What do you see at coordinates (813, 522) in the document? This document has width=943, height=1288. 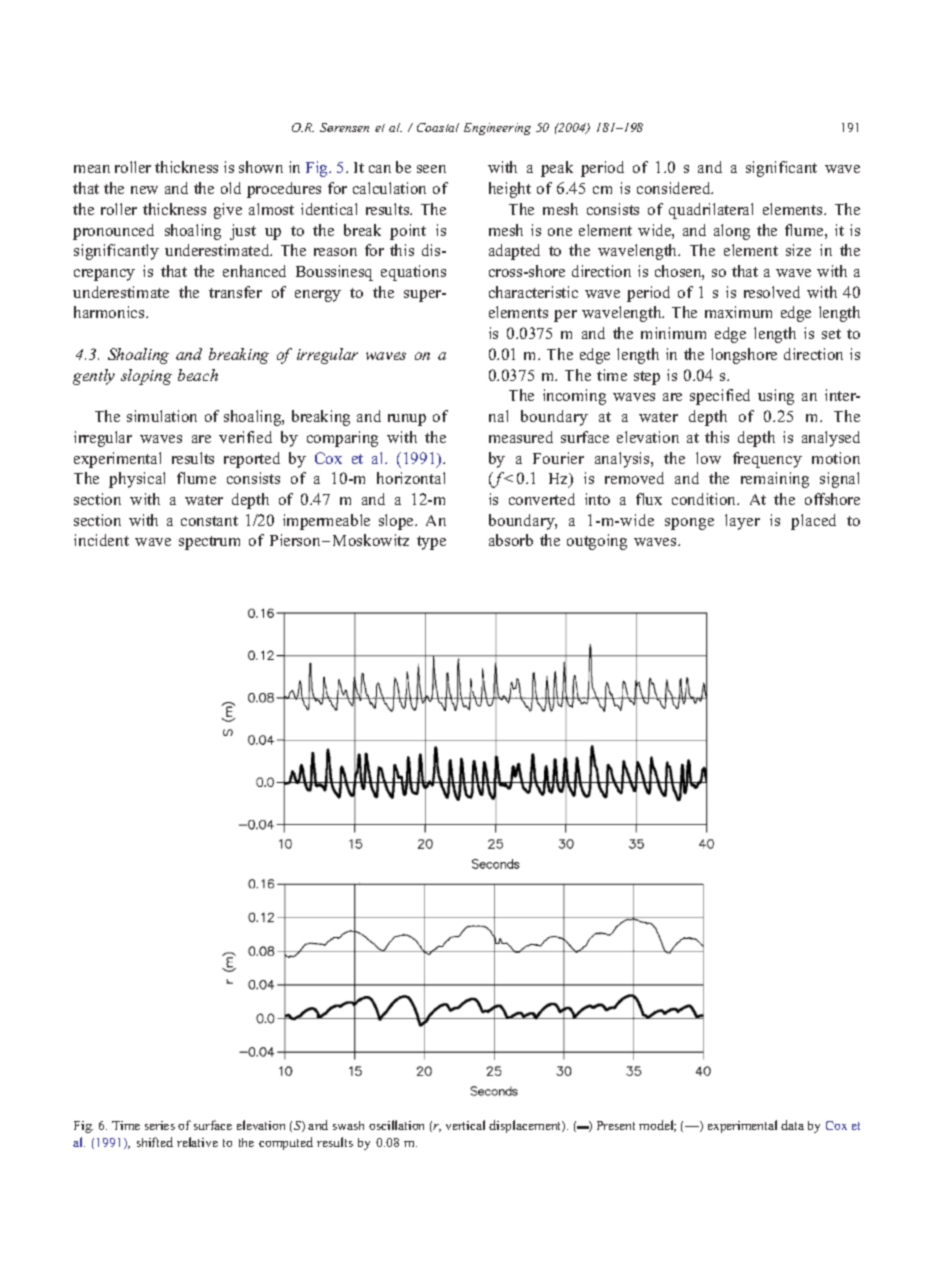 I see `placed` at bounding box center [813, 522].
